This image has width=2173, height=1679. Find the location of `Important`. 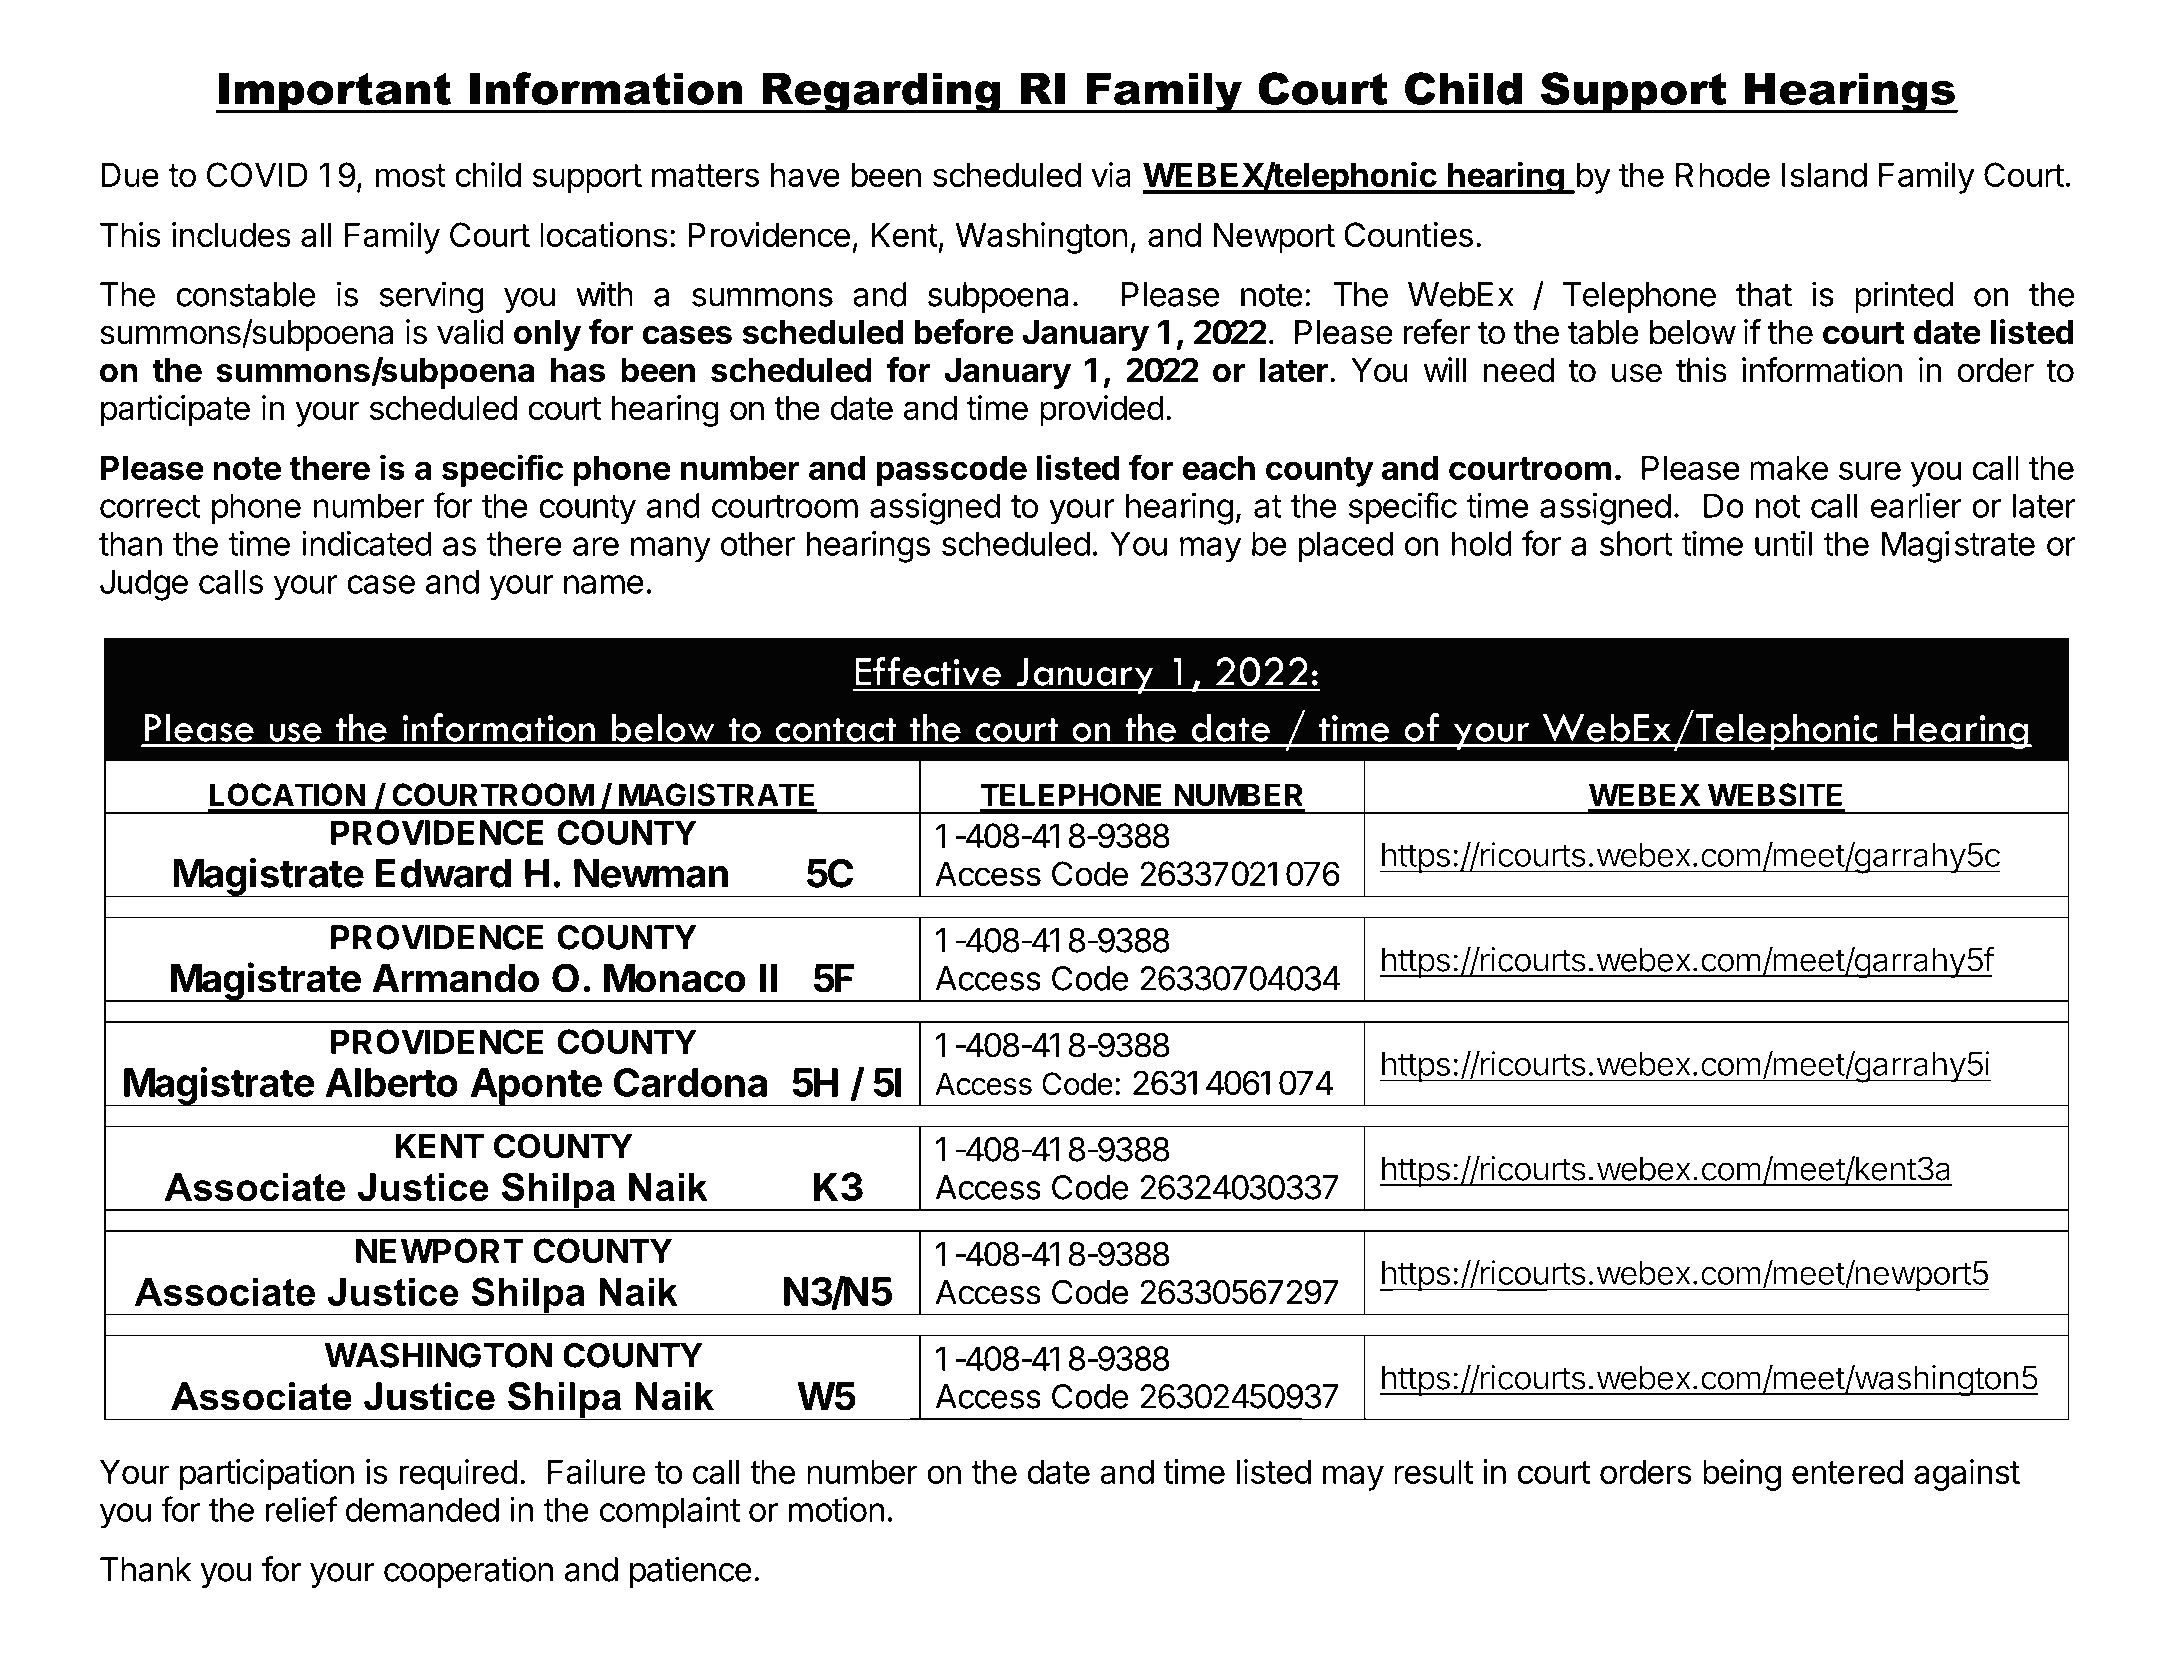

Important is located at coordinates (335, 93).
